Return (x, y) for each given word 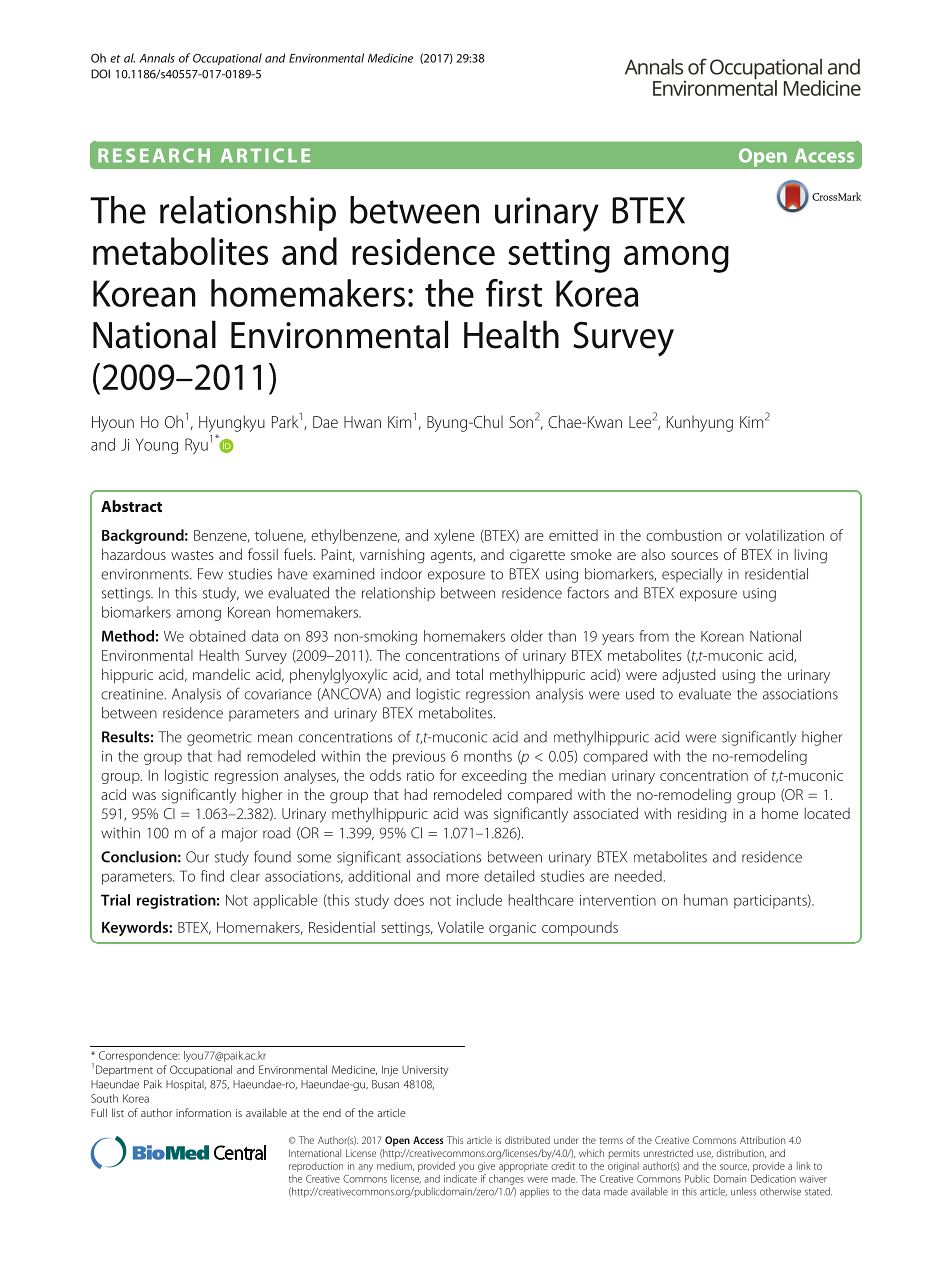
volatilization (784, 535)
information (203, 1112)
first (514, 293)
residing (702, 815)
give (486, 1167)
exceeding (494, 776)
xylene (454, 536)
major (240, 835)
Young (157, 446)
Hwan (362, 422)
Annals (157, 58)
